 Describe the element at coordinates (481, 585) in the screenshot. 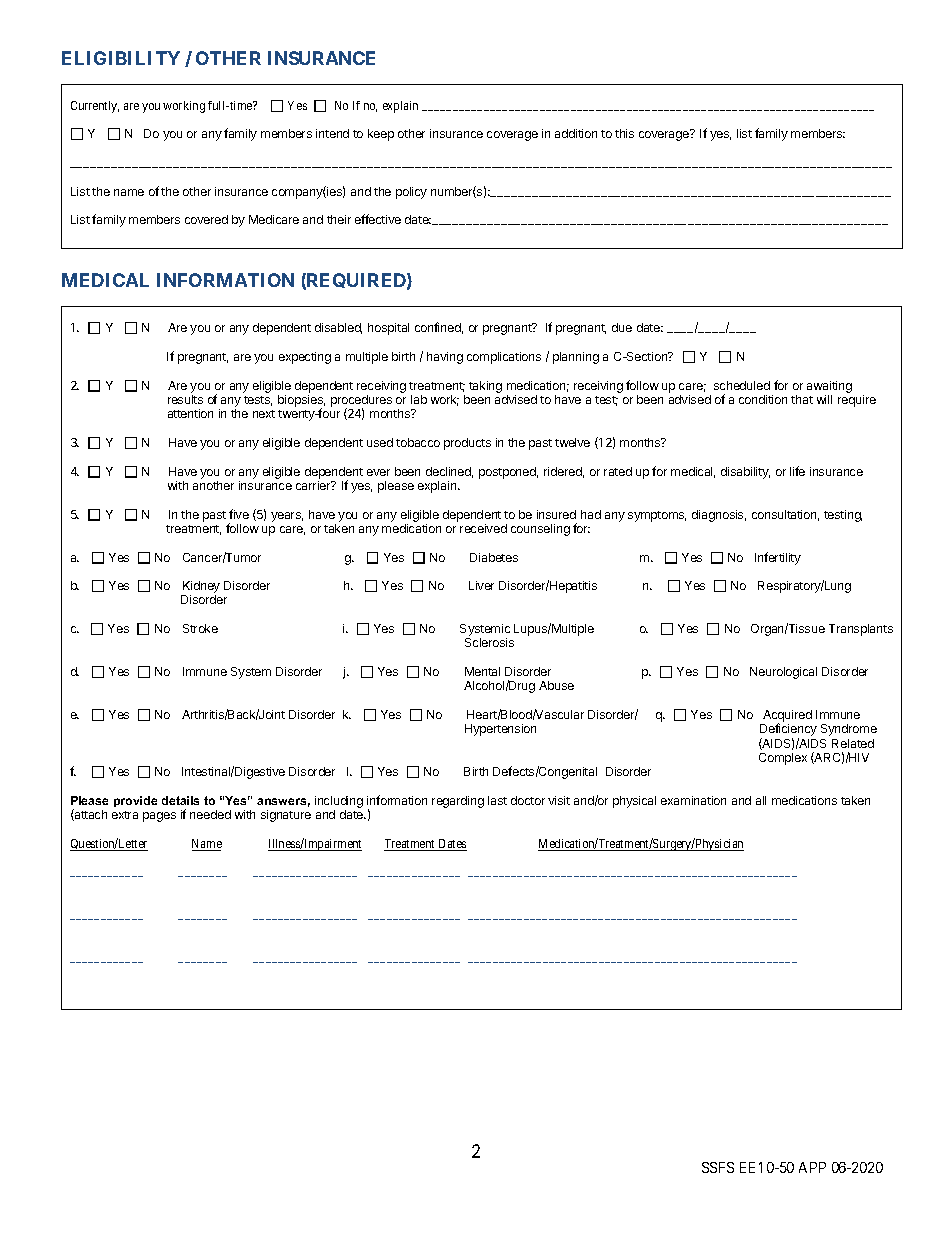

I see `Liver` at that location.
